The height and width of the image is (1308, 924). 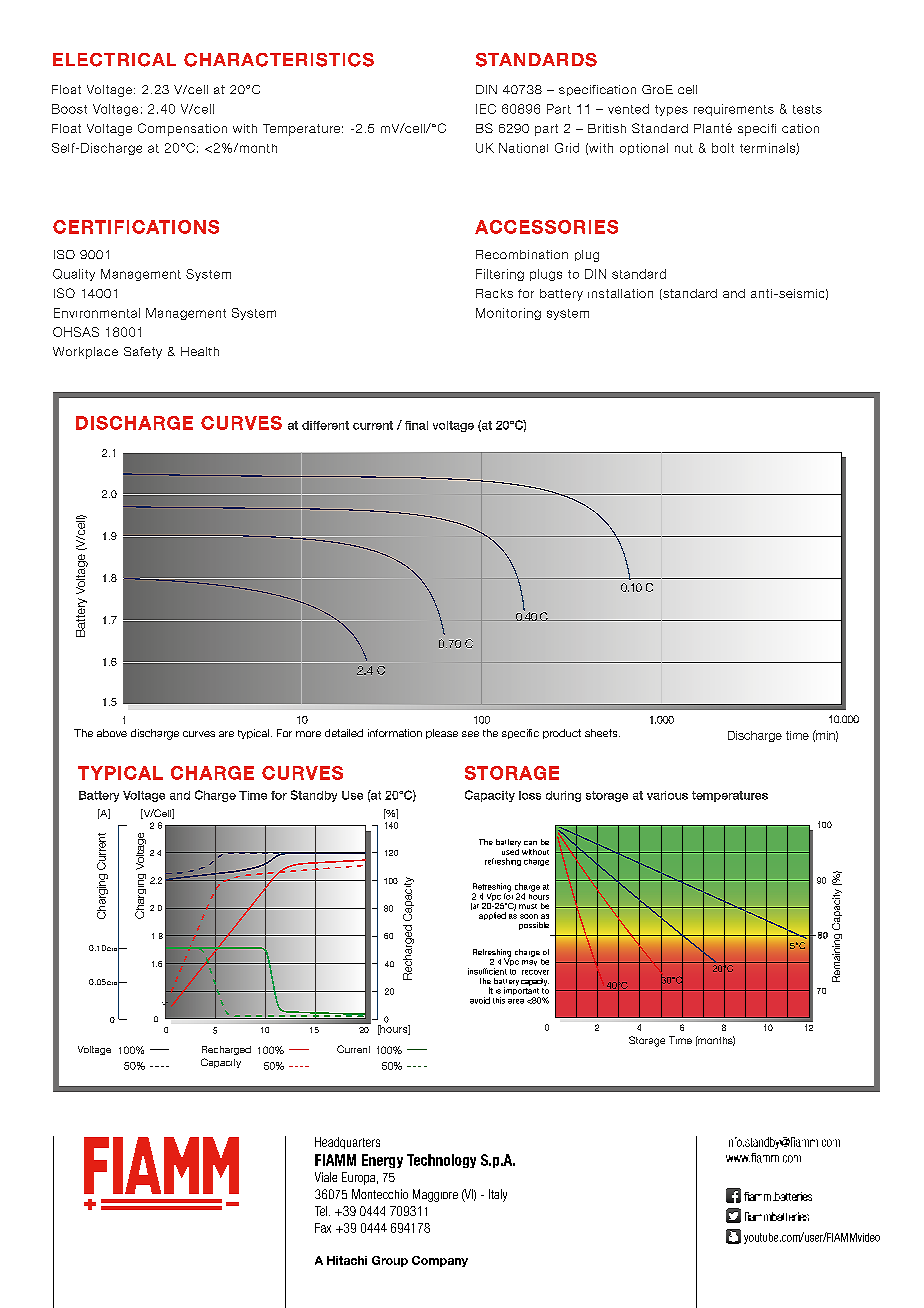 What do you see at coordinates (323, 1228) in the image?
I see `Fax` at bounding box center [323, 1228].
